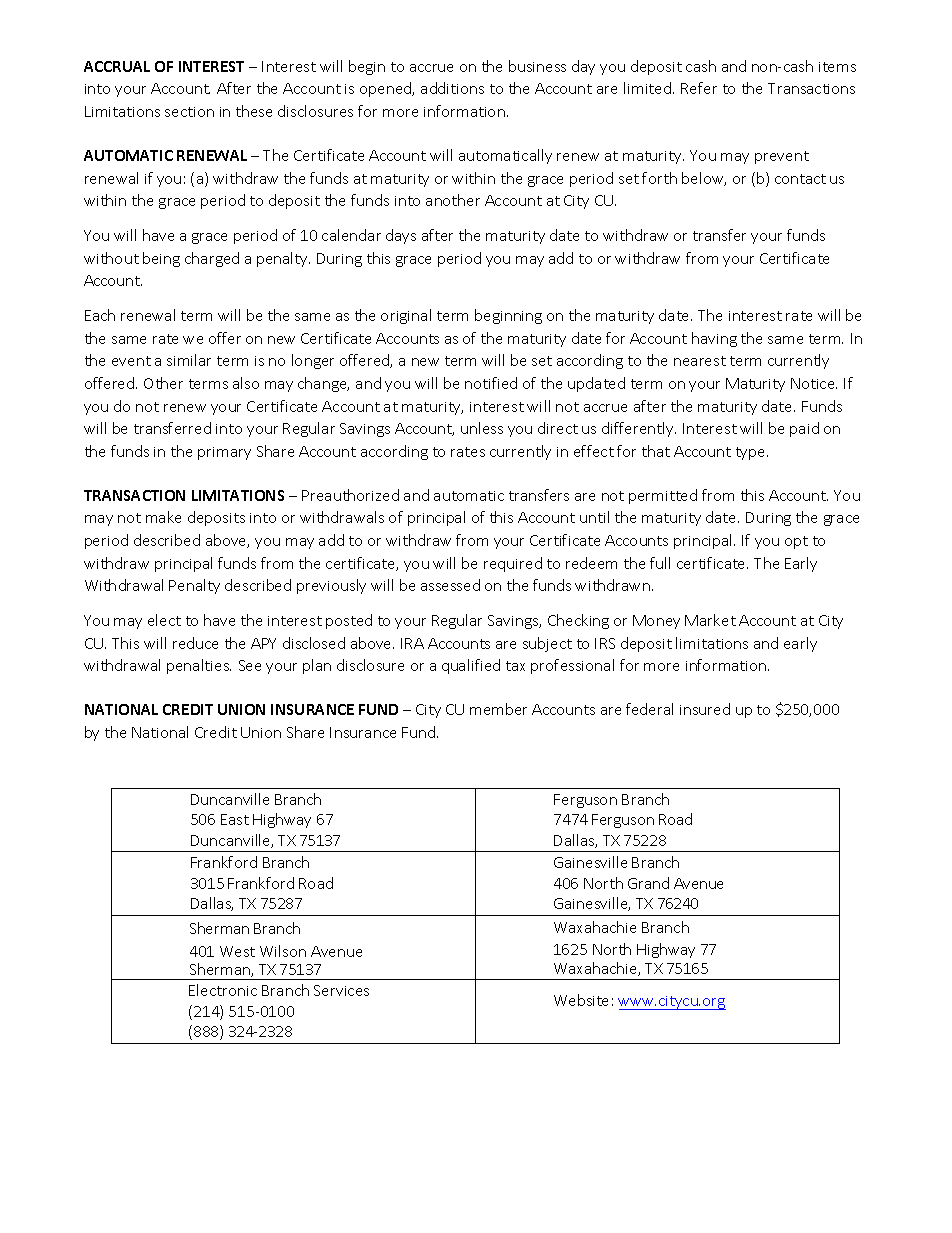 Image resolution: width=952 pixels, height=1233 pixels. What do you see at coordinates (471, 666) in the screenshot?
I see `qualified` at bounding box center [471, 666].
